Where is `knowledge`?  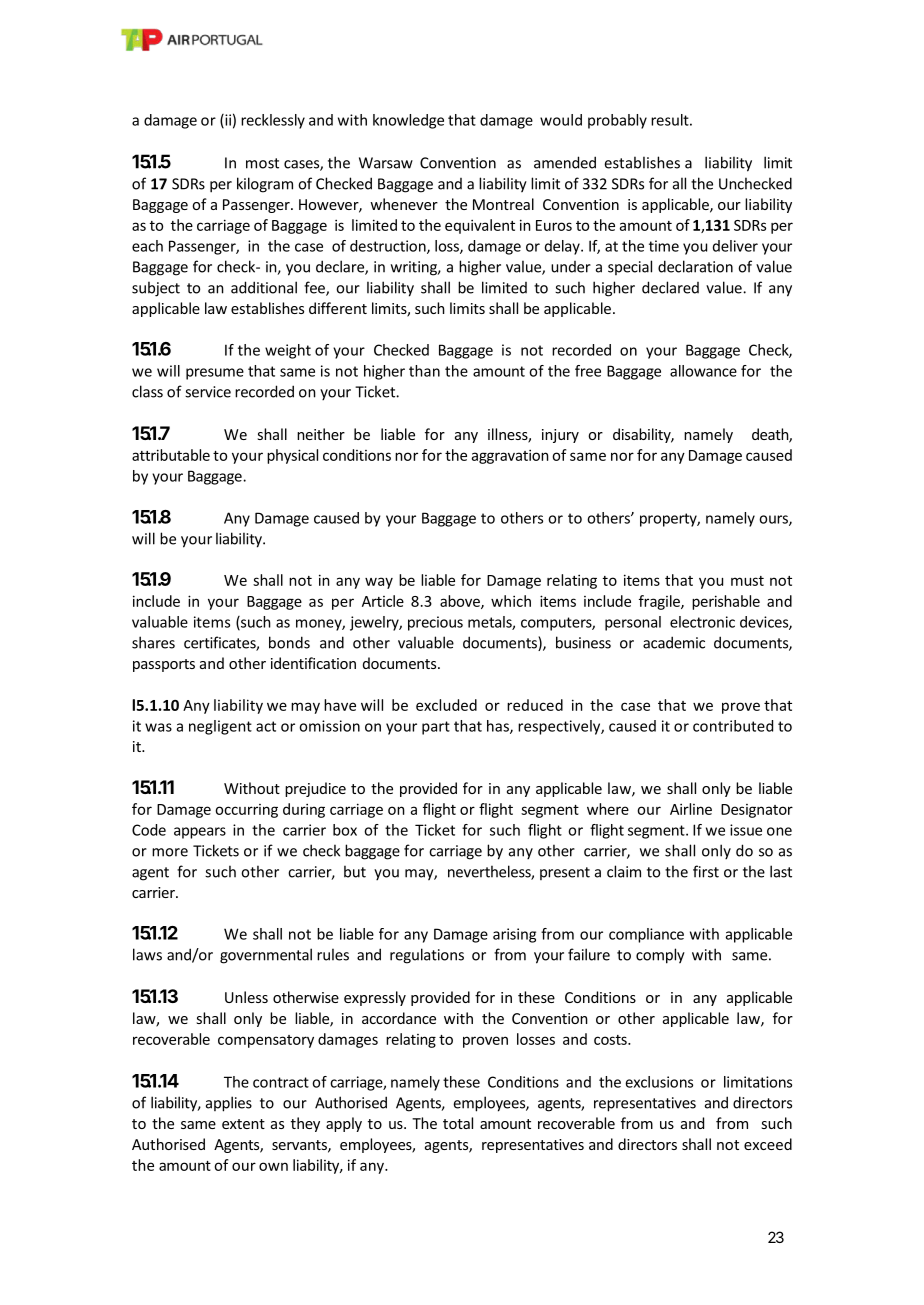
knowledge is located at coordinates (408, 121).
